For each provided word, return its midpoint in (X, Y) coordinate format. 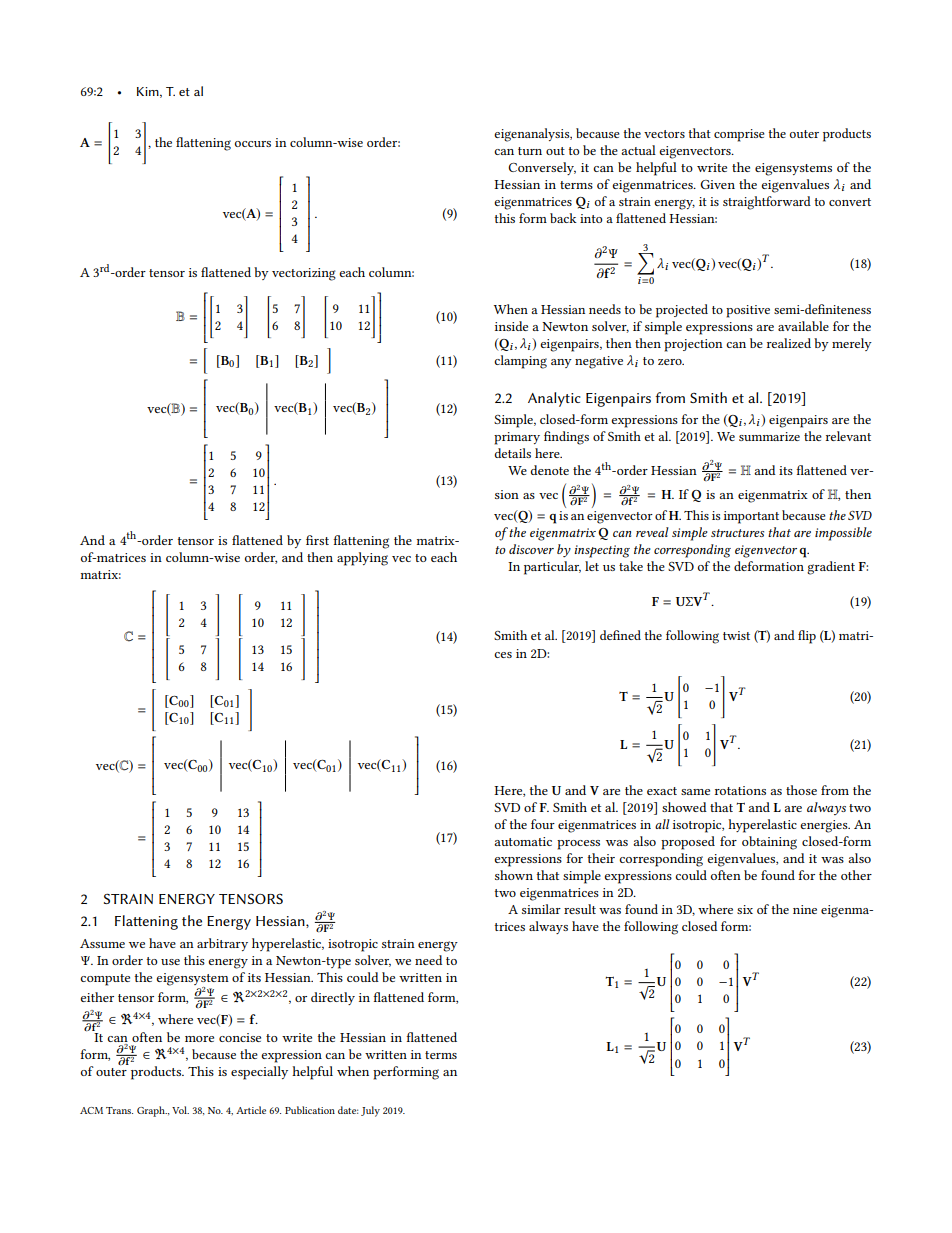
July (370, 1111)
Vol (180, 1110)
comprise (739, 135)
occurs (253, 144)
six (745, 909)
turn (530, 151)
